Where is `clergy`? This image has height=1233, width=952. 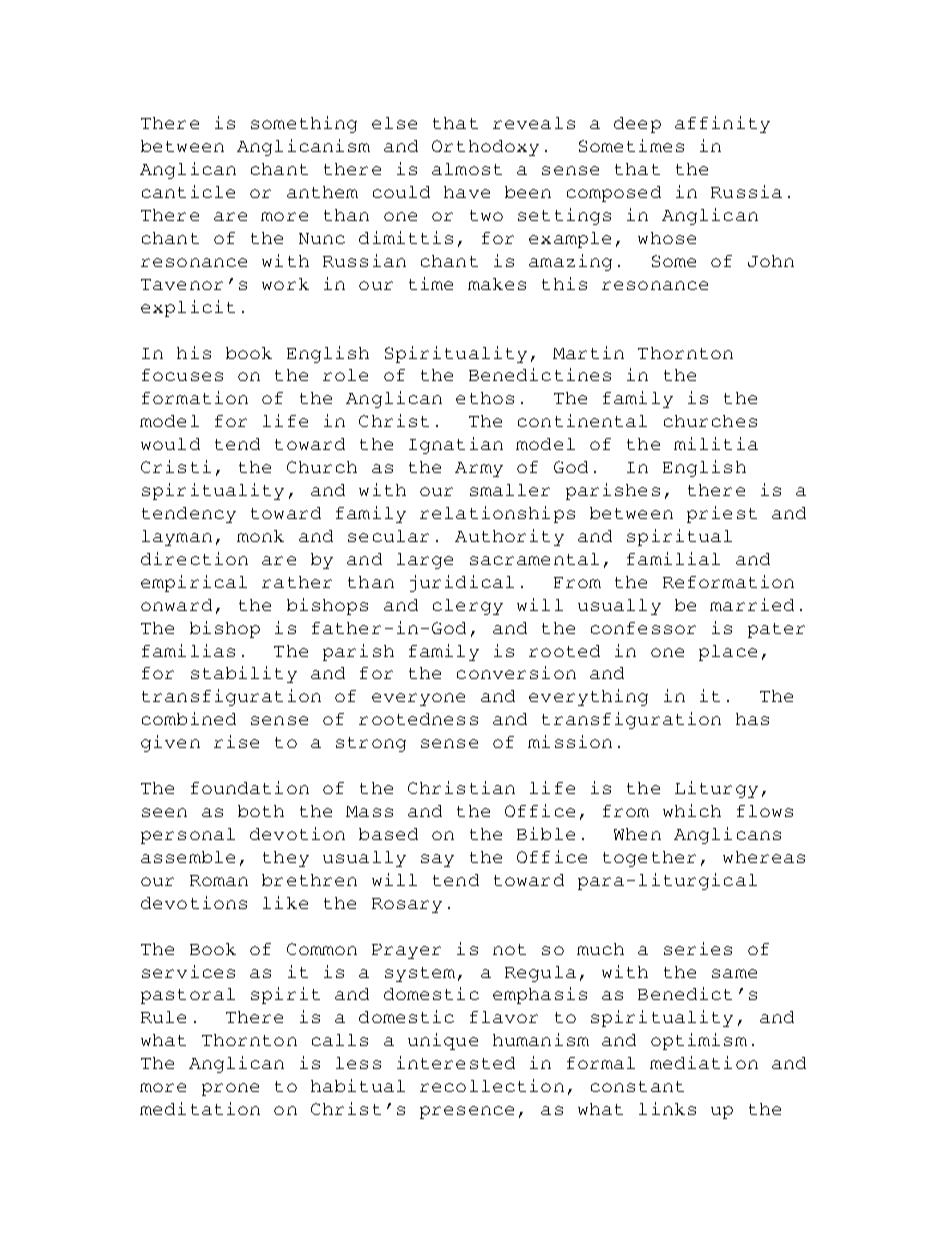
clergy is located at coordinates (468, 607).
